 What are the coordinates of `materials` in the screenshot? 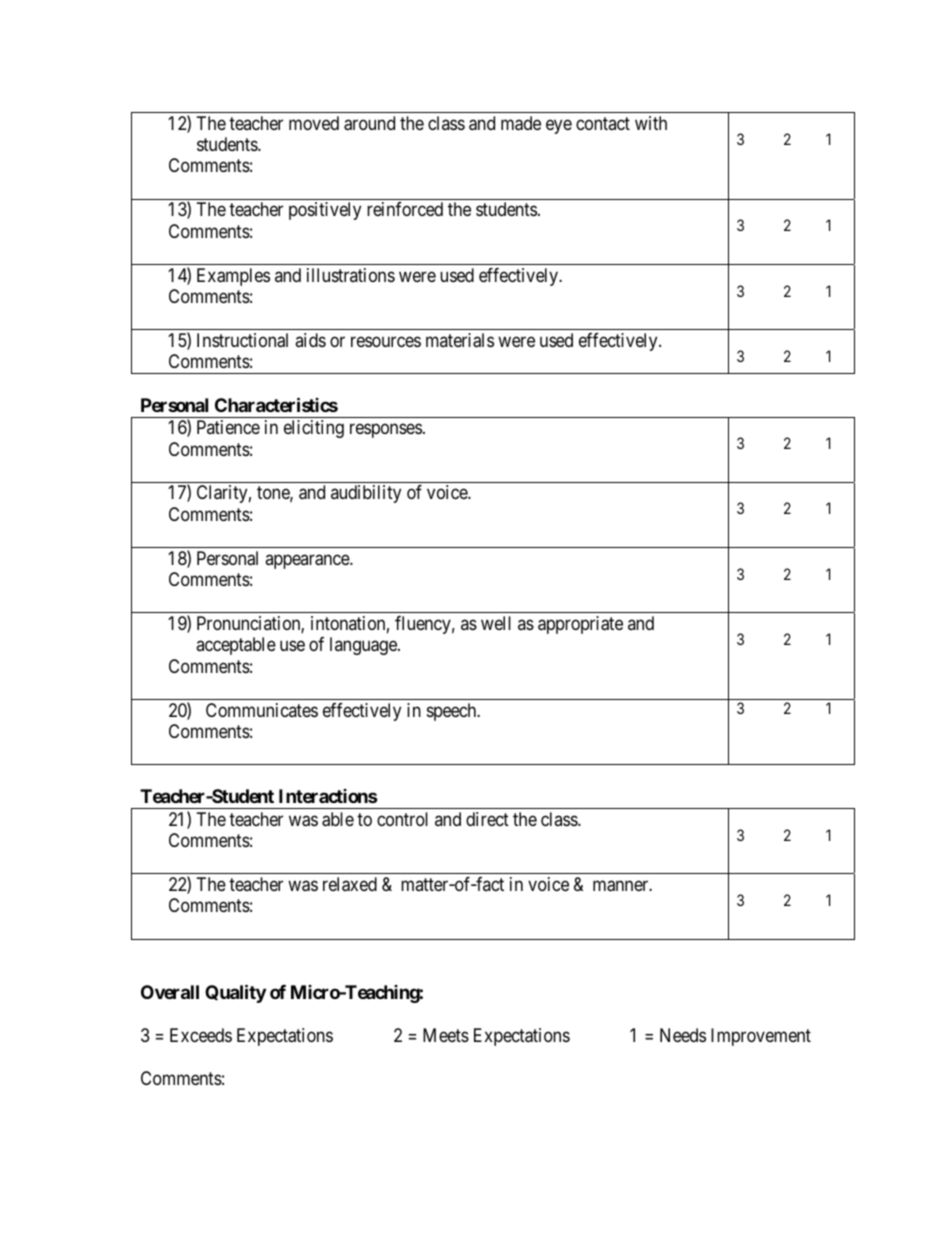 It's located at (460, 340).
